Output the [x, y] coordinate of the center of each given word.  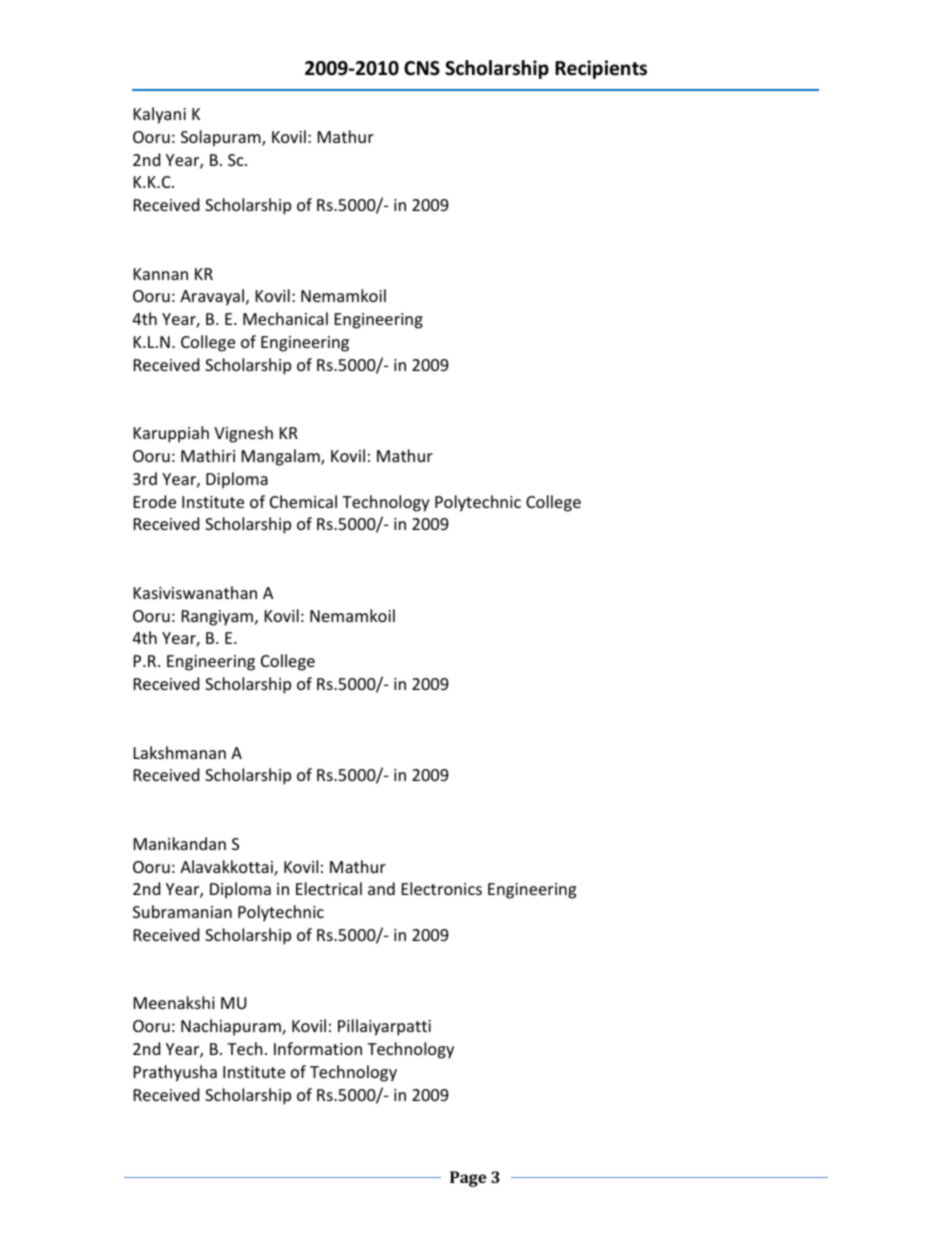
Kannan [161, 274]
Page [468, 1179]
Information [318, 1048]
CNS [422, 68]
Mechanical [285, 318]
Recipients [601, 69]
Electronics [442, 888]
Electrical [329, 888]
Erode [155, 501]
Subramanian [182, 911]
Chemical [303, 501]
